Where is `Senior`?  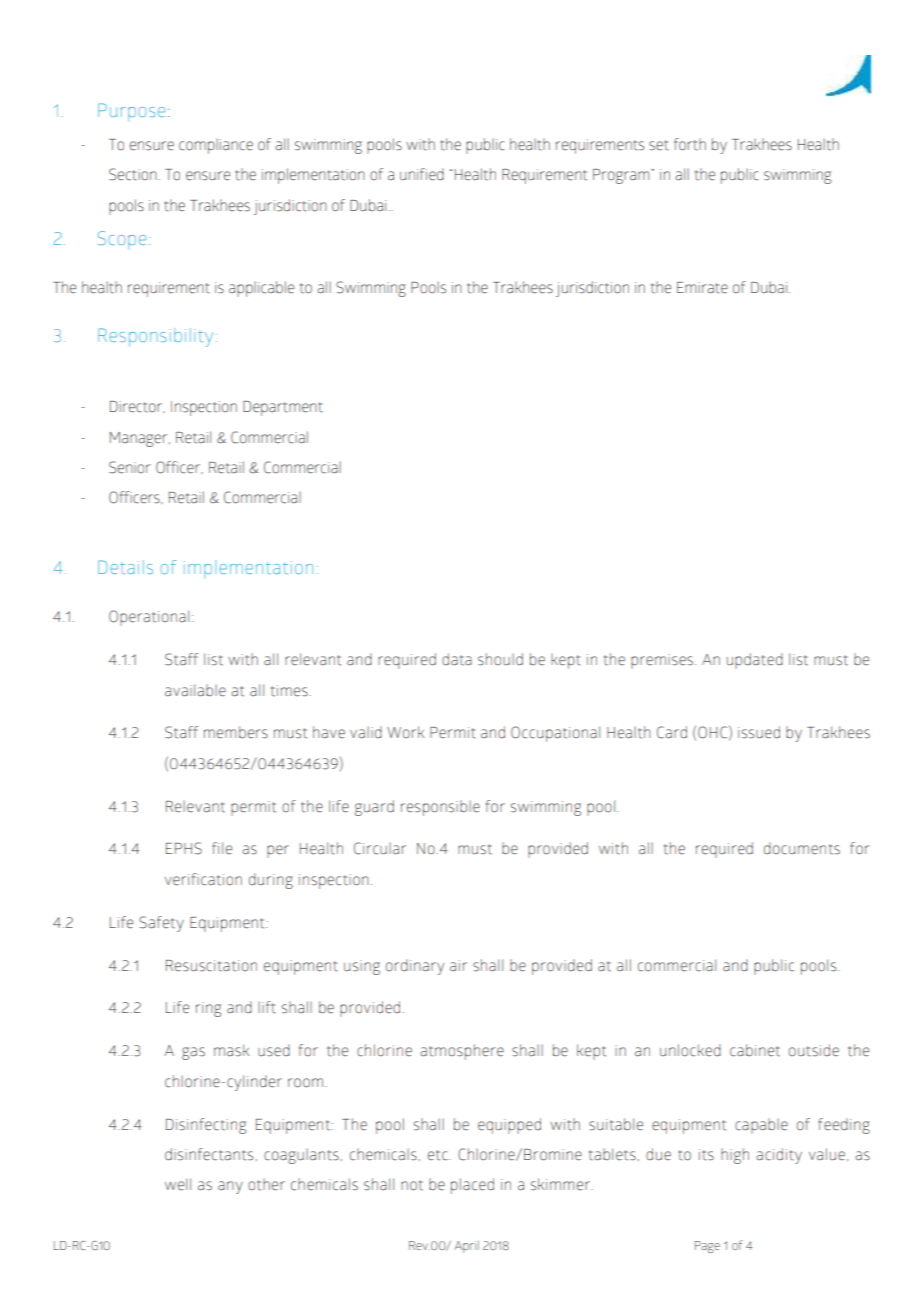 Senior is located at coordinates (129, 467).
